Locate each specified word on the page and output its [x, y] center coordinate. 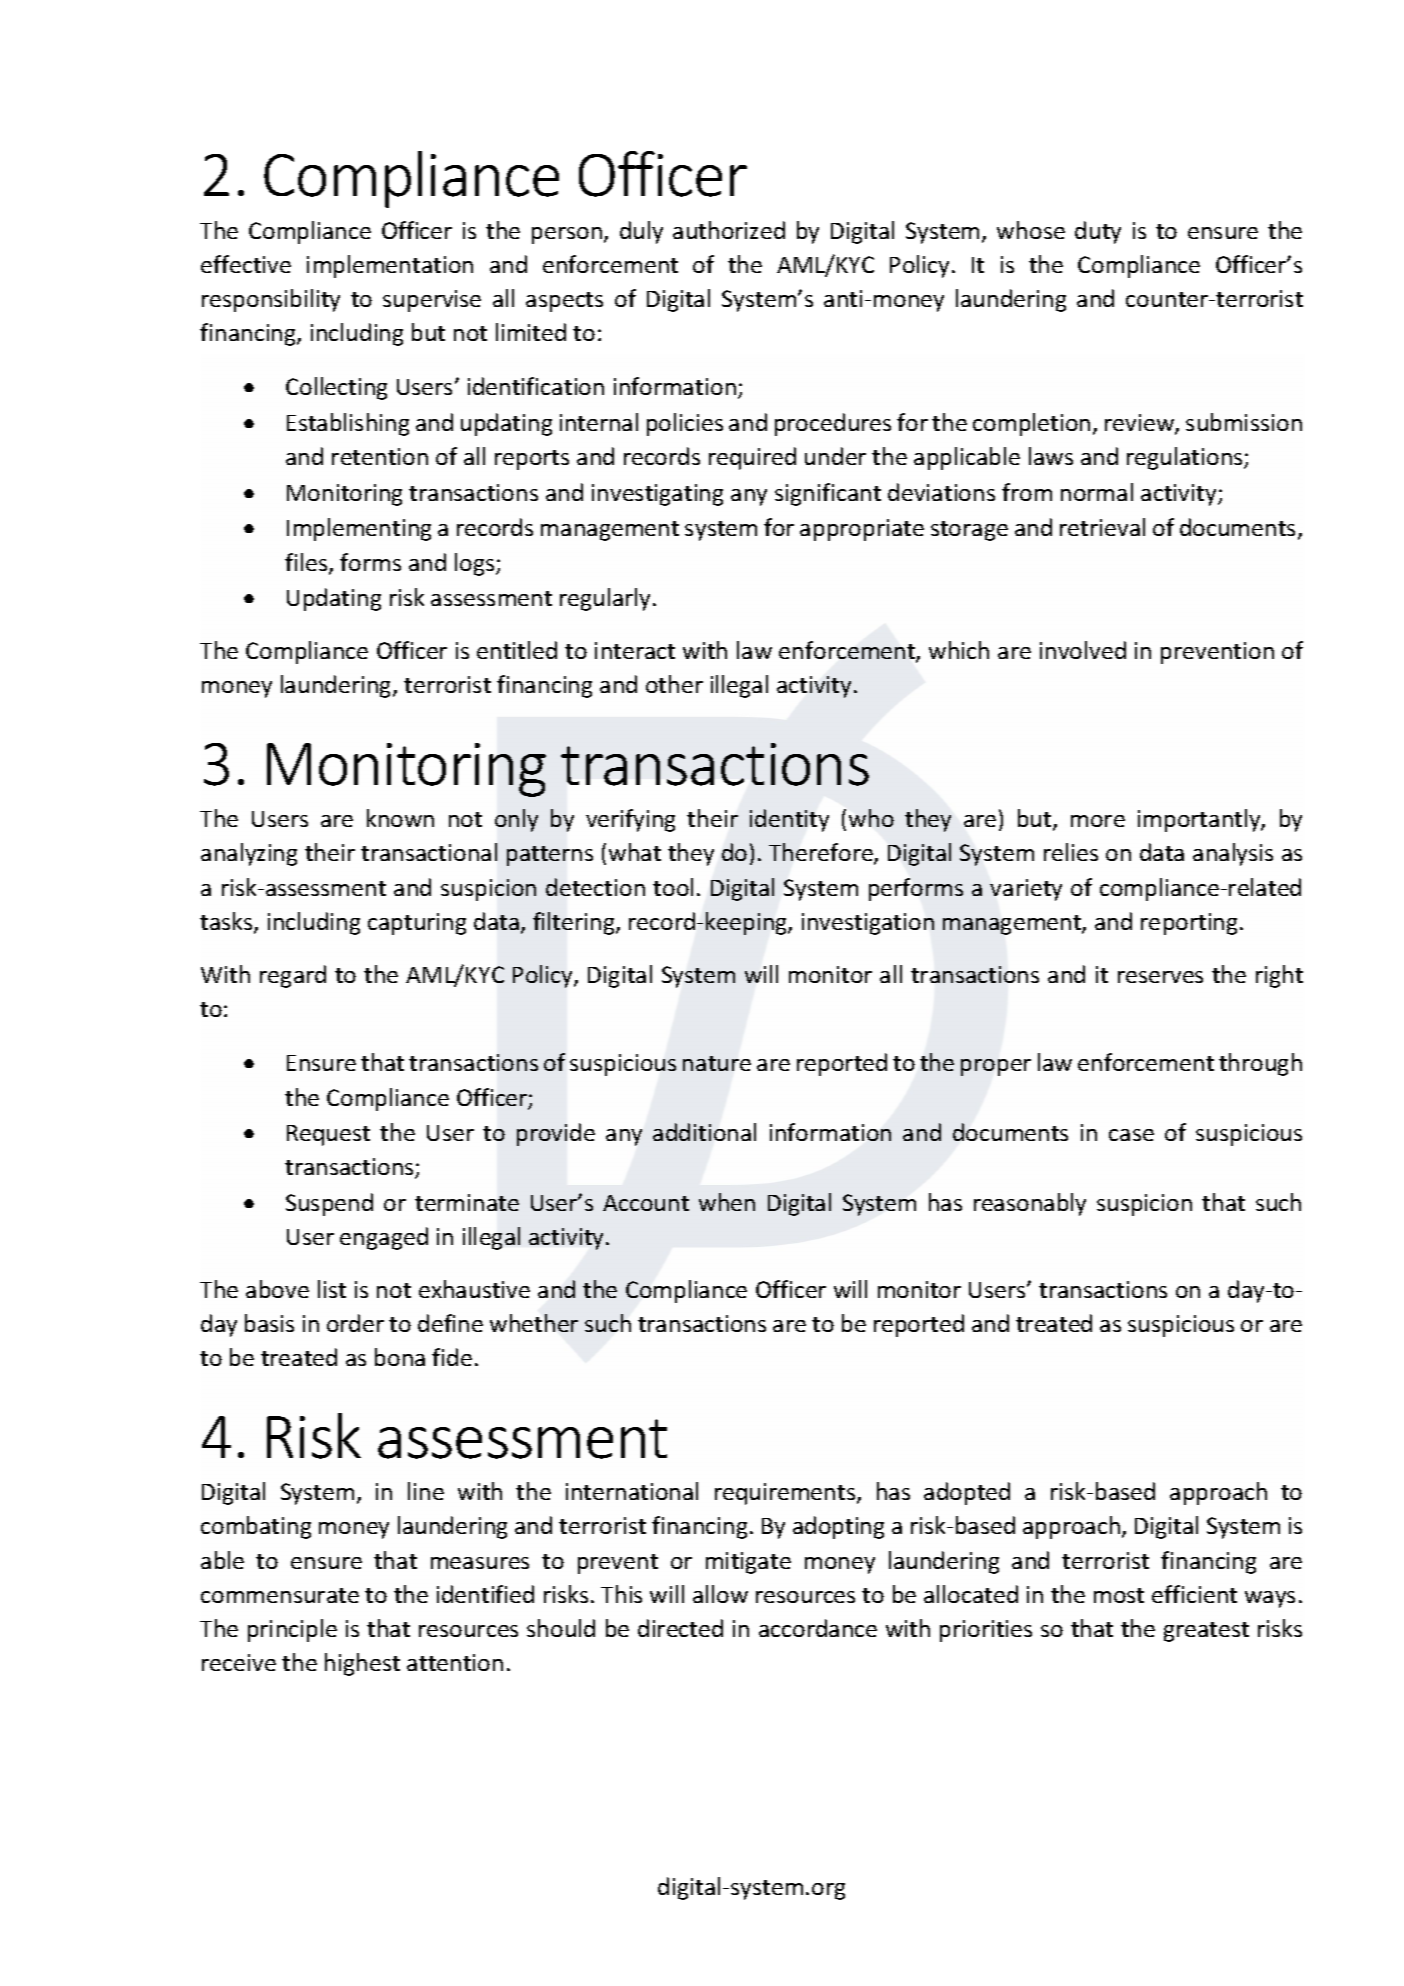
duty [1098, 232]
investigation [868, 924]
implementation [390, 266]
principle [292, 1630]
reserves [1160, 977]
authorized [729, 230]
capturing [417, 924]
